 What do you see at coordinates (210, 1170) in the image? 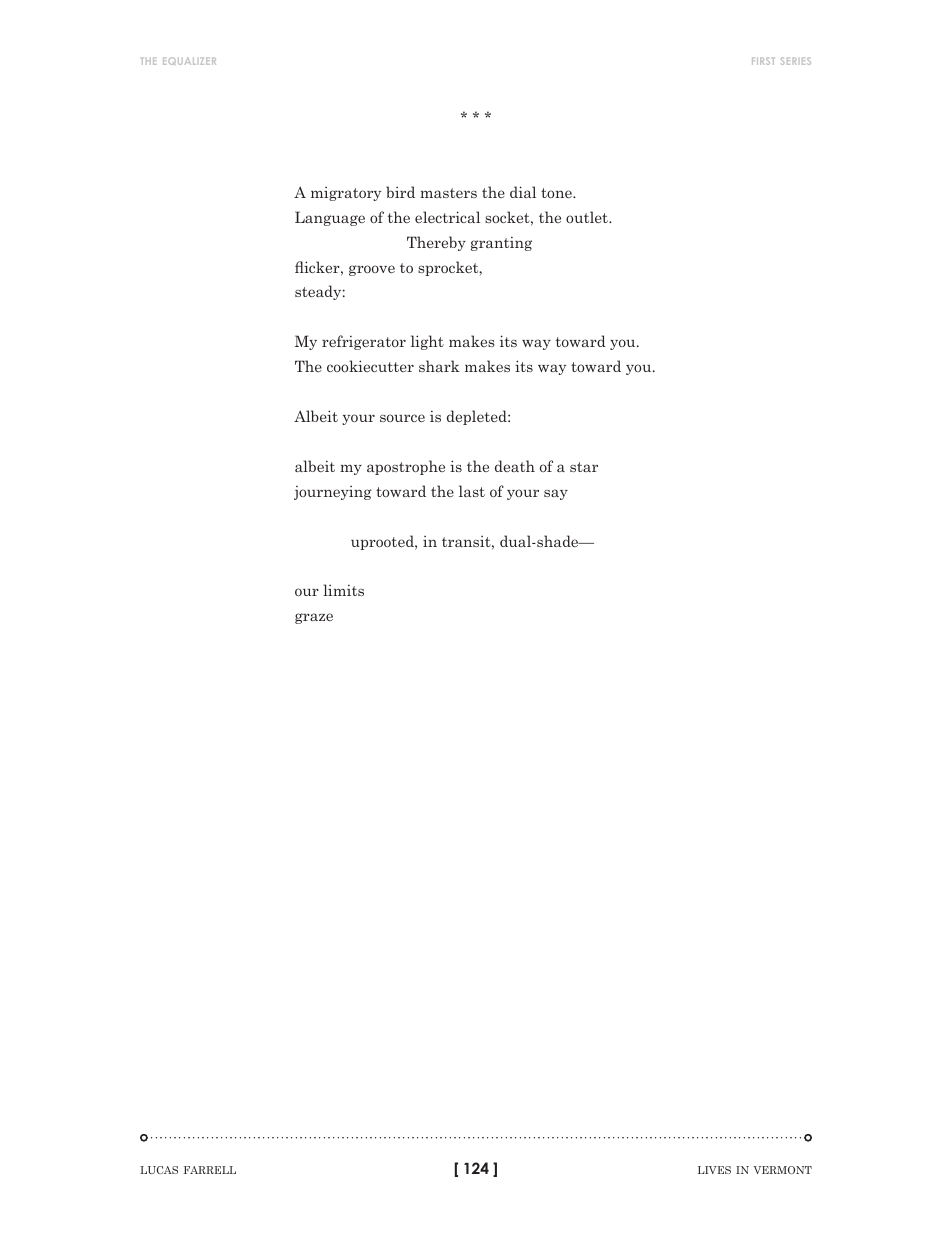
I see `farrell` at bounding box center [210, 1170].
